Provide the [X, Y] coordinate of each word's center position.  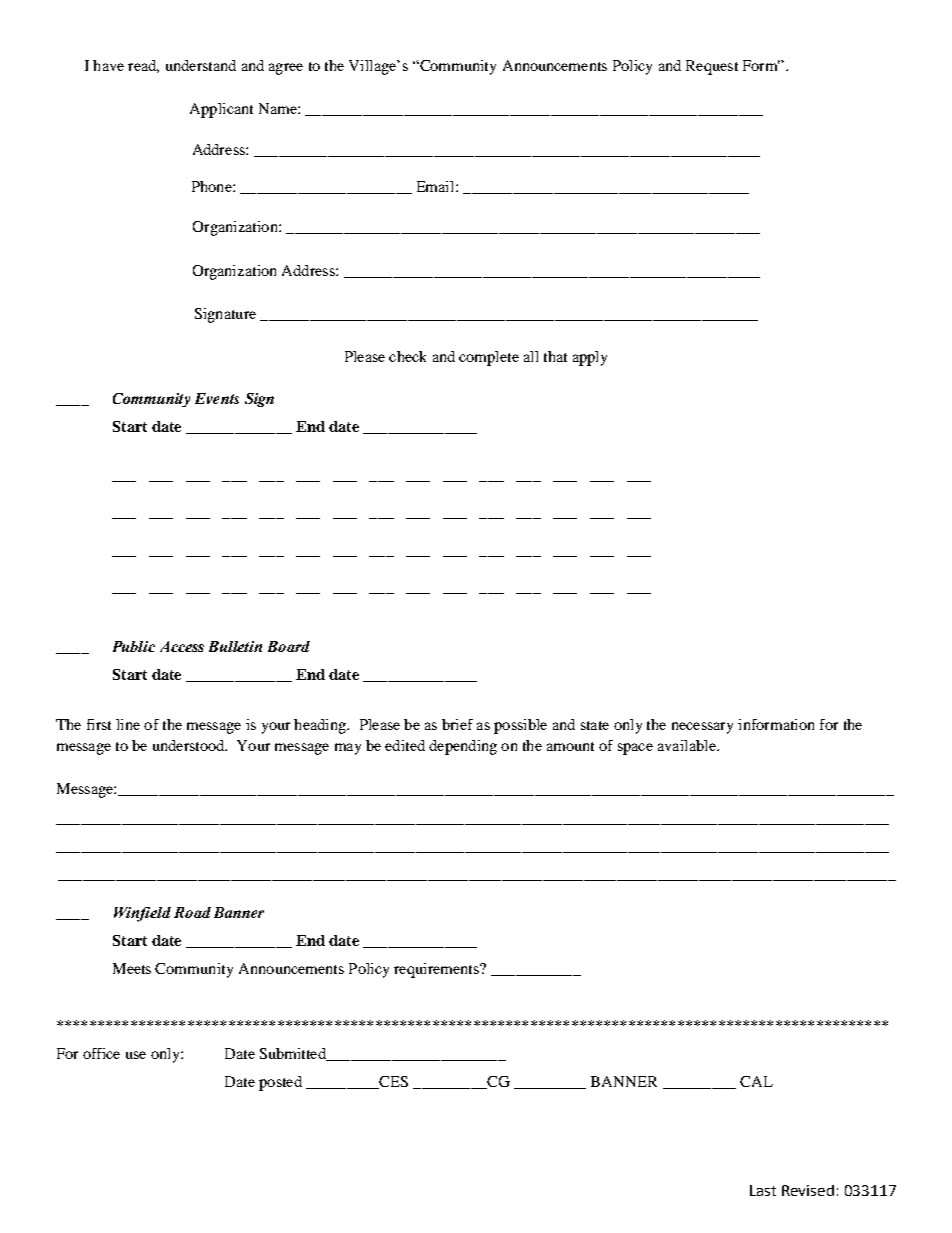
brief [457, 724]
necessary [702, 728]
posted [280, 1083]
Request [712, 67]
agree [286, 69]
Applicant [221, 110]
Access [182, 646]
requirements [437, 970]
